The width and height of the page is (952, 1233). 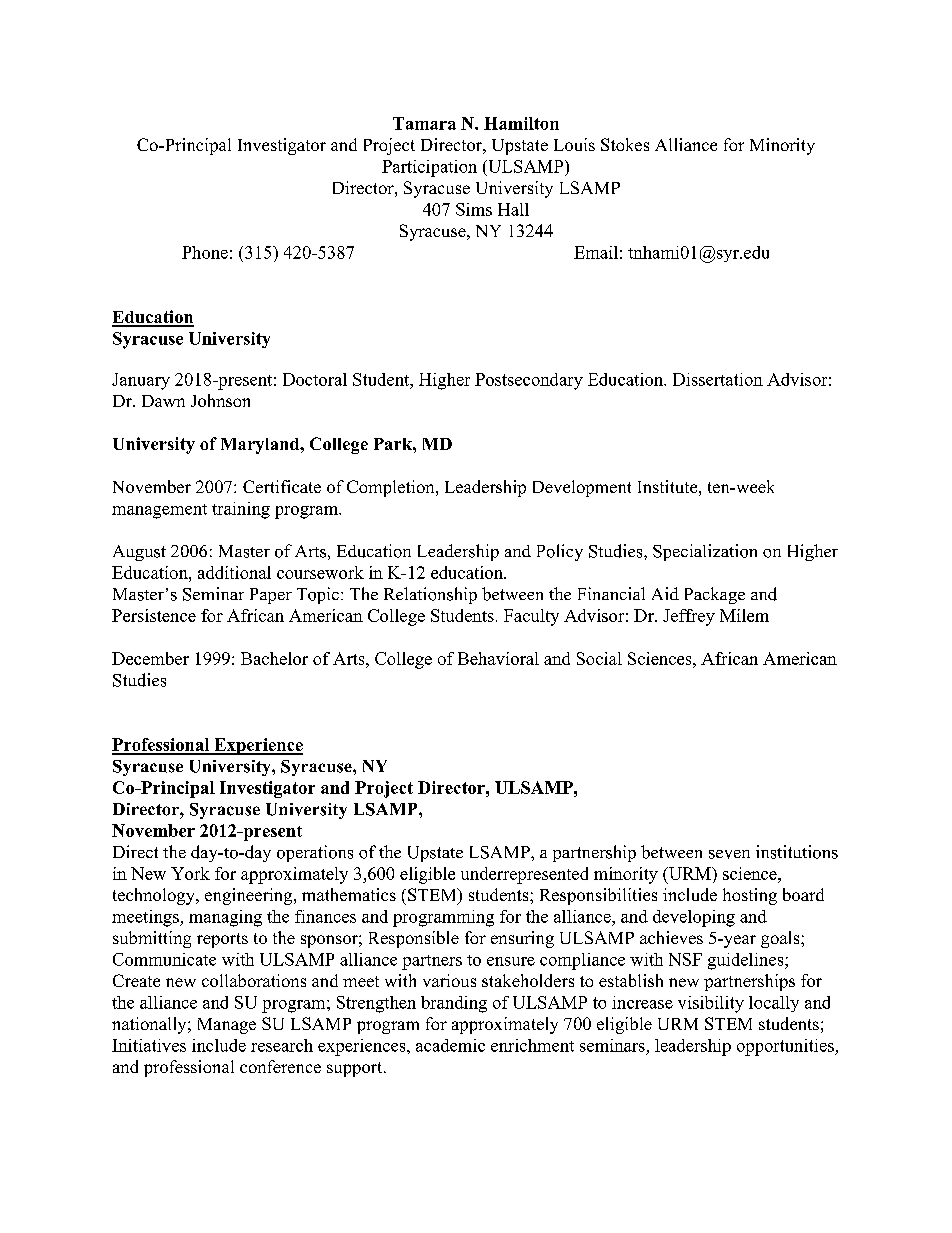 I want to click on Stokes, so click(x=625, y=144).
